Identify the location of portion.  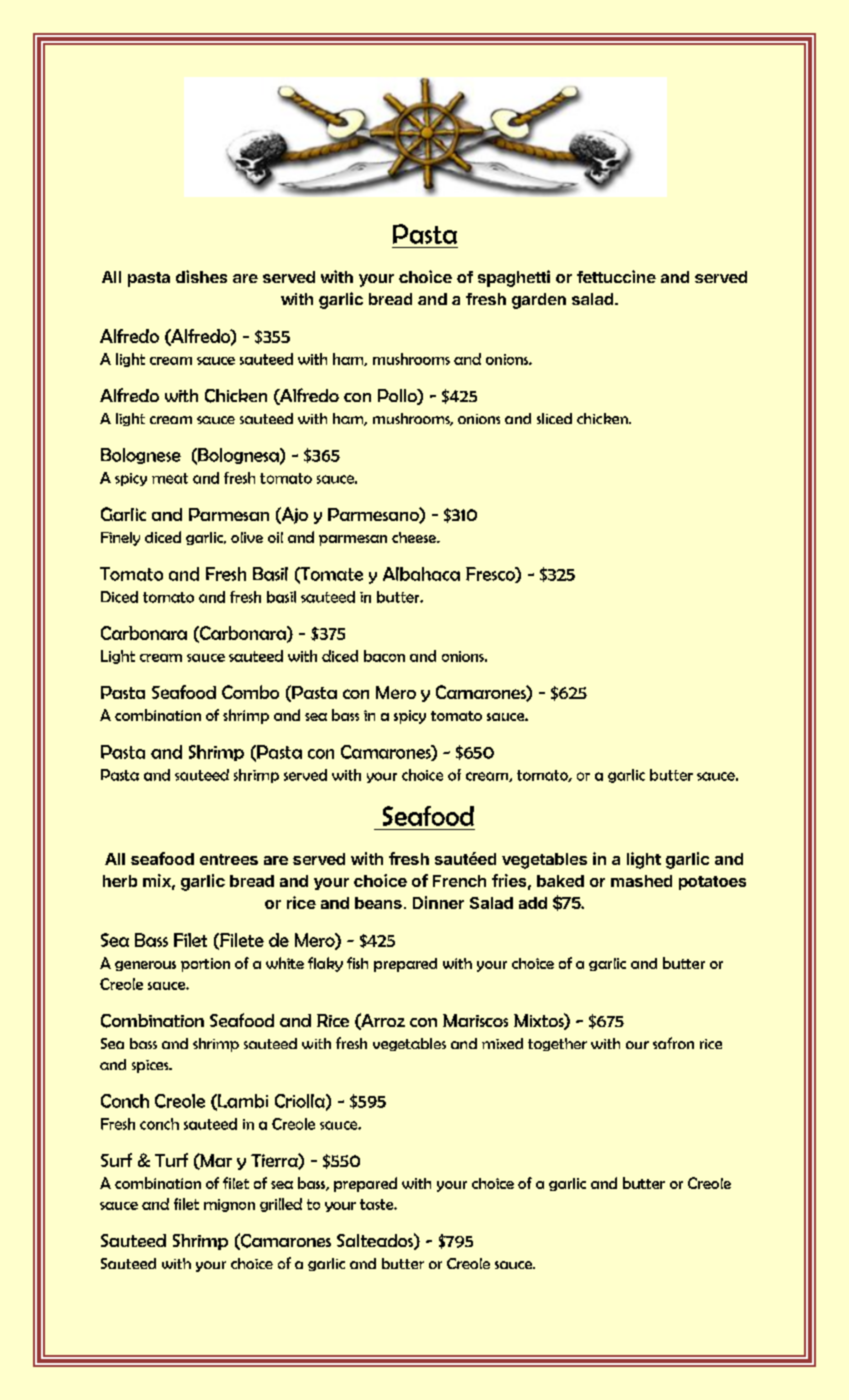
(205, 965).
